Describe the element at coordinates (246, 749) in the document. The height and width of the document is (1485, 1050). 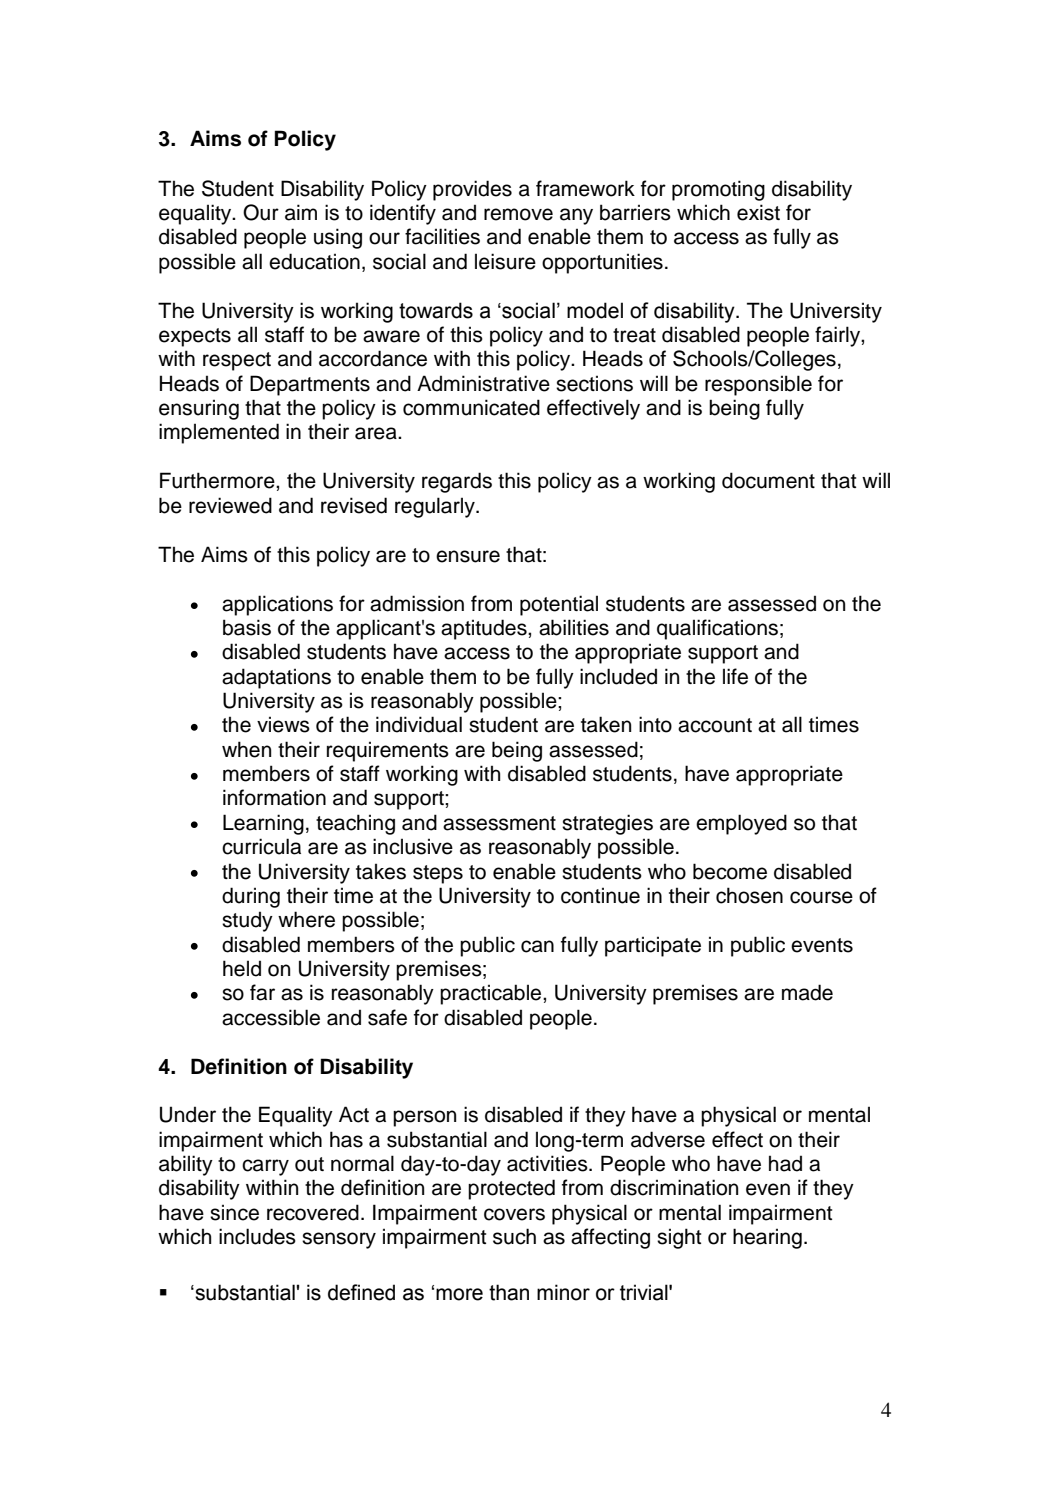
I see `when` at that location.
